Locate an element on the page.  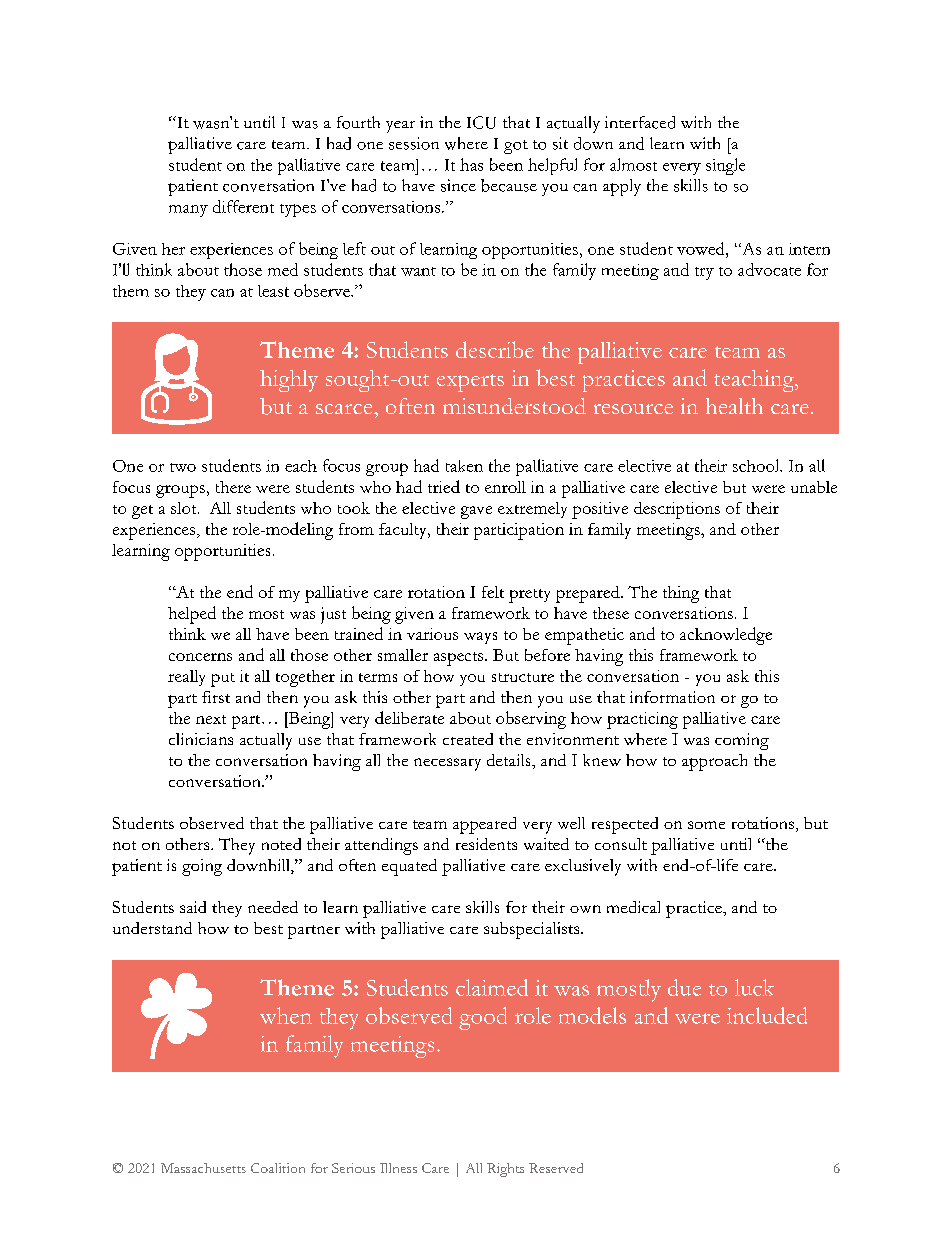
descriptions is located at coordinates (677, 510).
